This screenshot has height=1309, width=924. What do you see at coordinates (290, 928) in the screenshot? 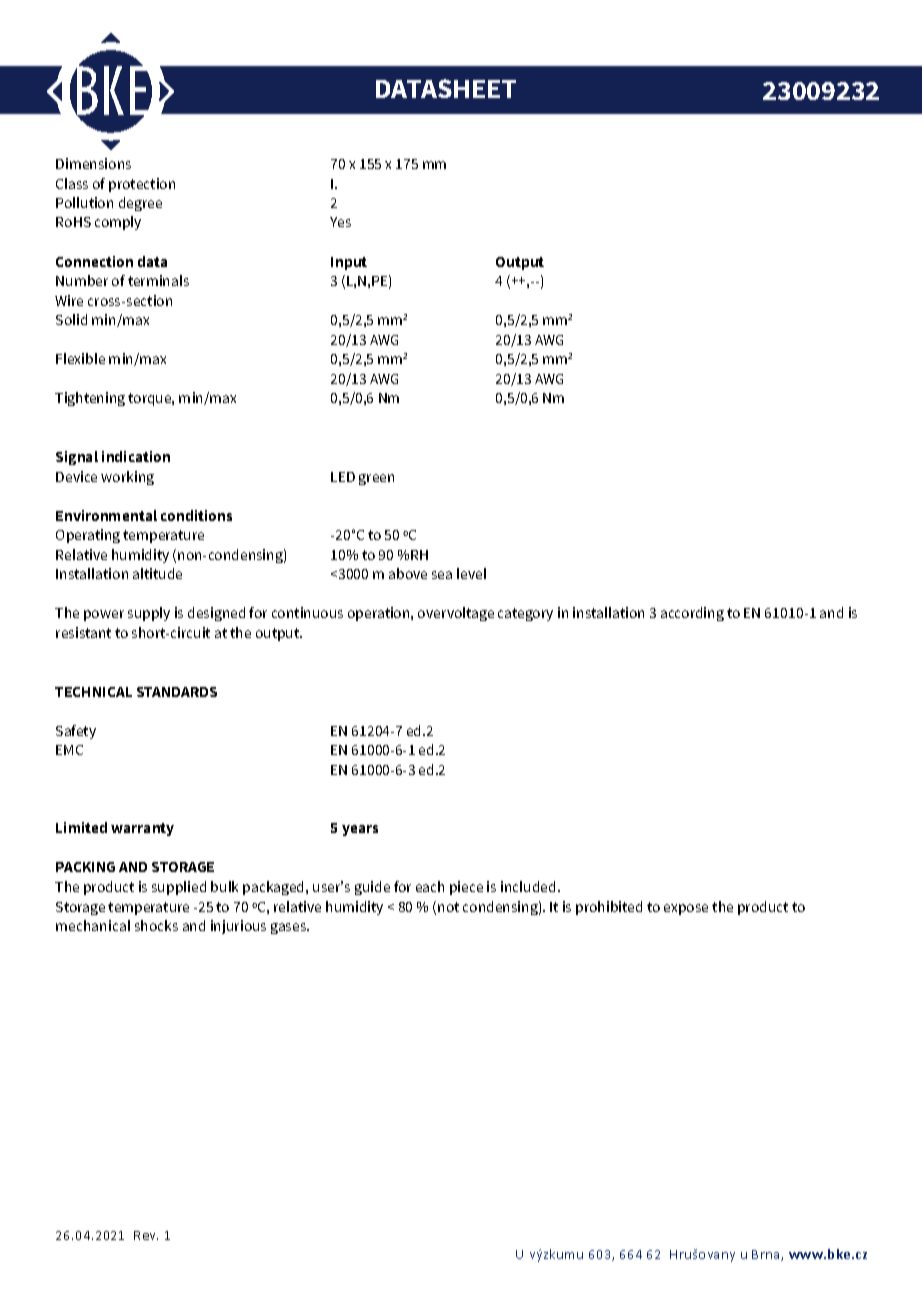
I see `gases` at bounding box center [290, 928].
